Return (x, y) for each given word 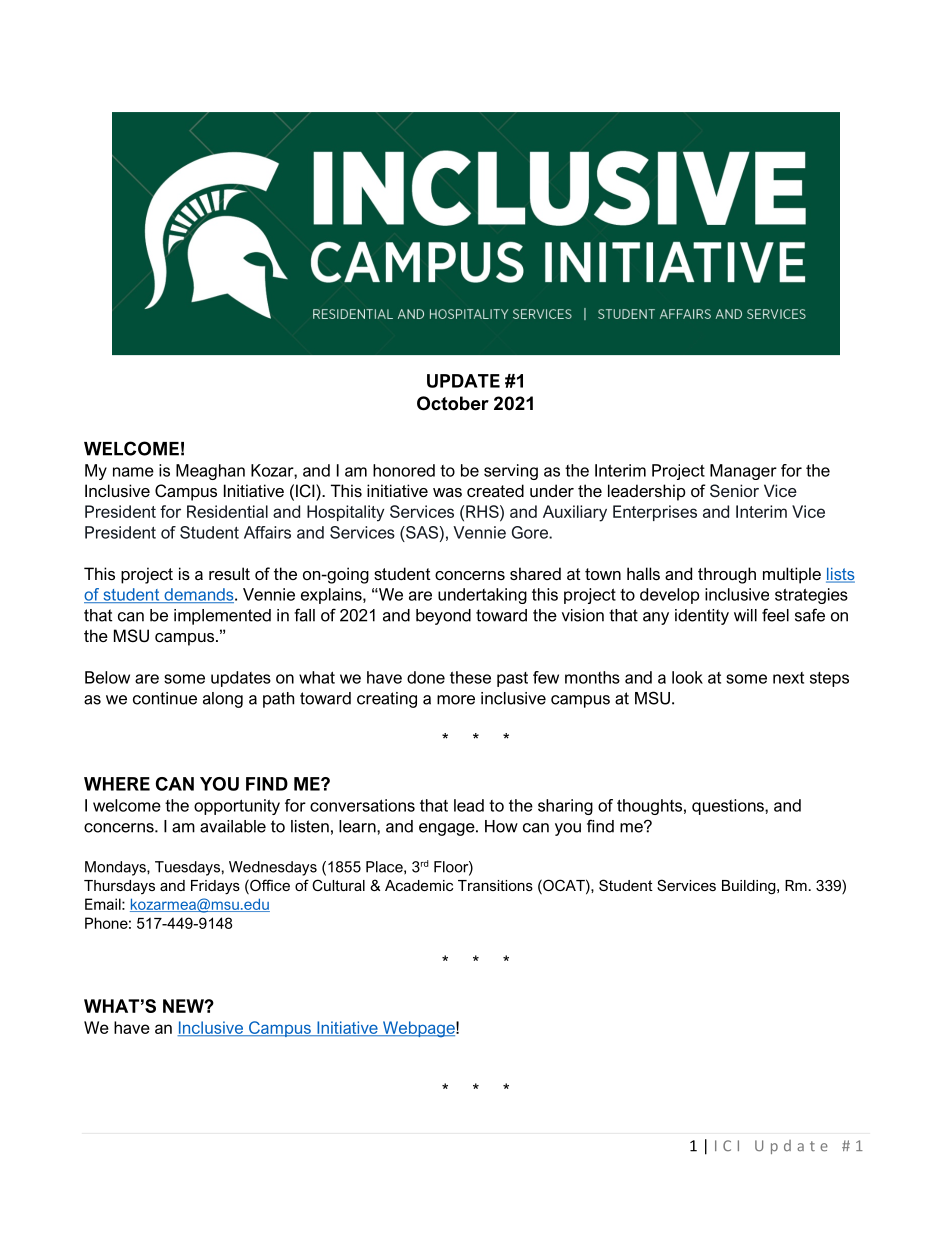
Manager (743, 472)
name (133, 472)
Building (750, 887)
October (453, 403)
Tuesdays (187, 868)
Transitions (495, 885)
